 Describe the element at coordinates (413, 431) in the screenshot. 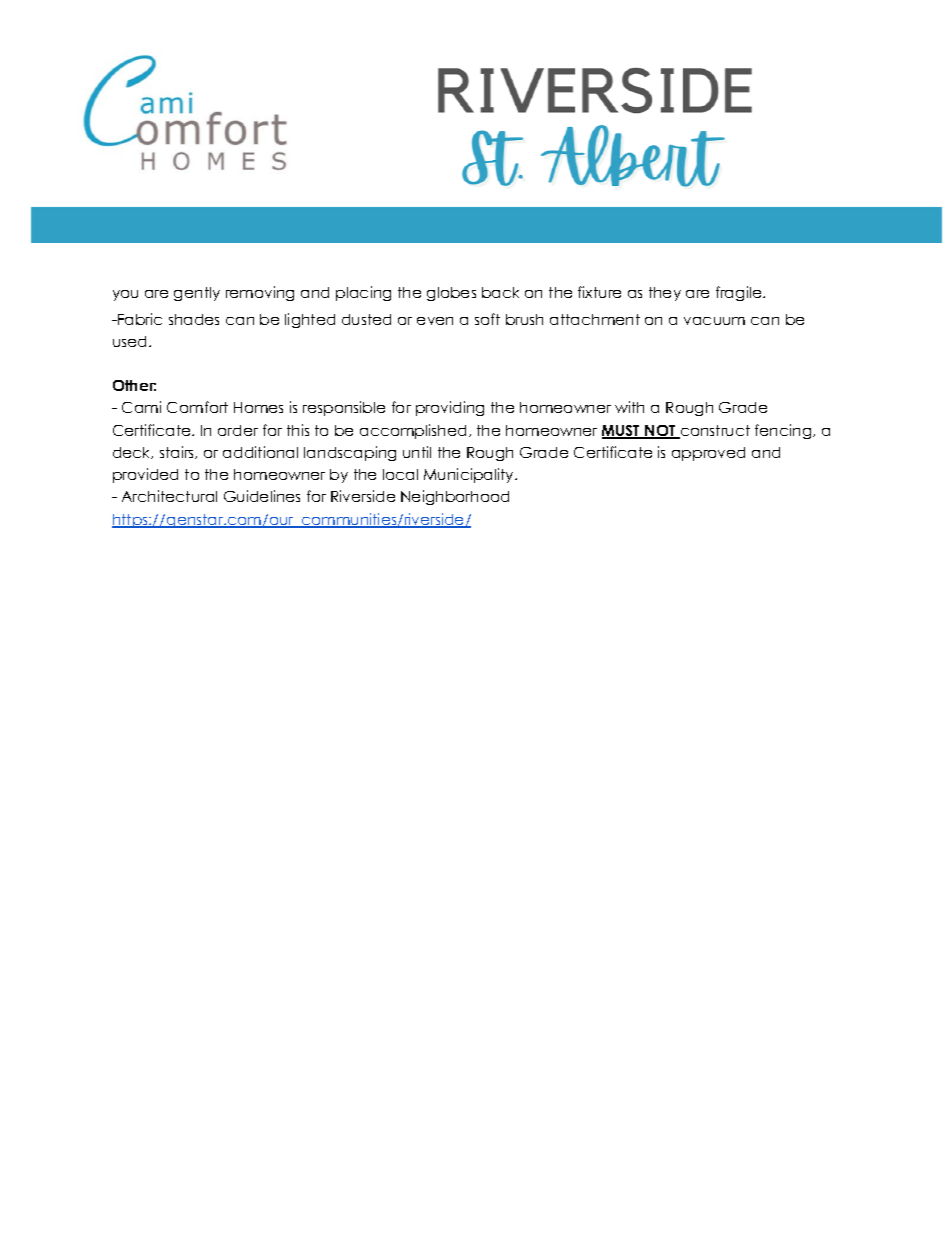

I see `accomplished` at that location.
